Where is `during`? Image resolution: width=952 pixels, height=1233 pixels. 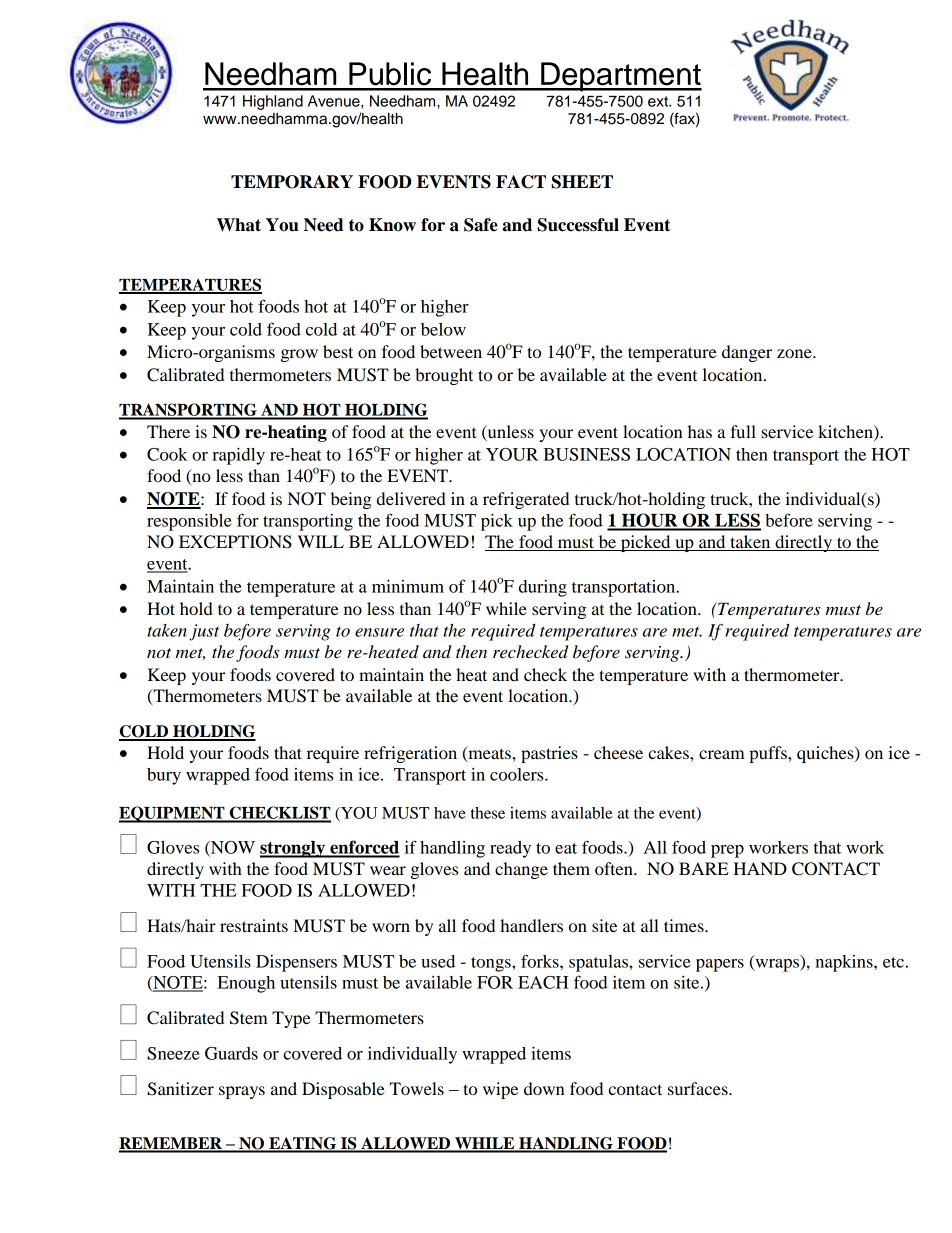
during is located at coordinates (543, 588).
